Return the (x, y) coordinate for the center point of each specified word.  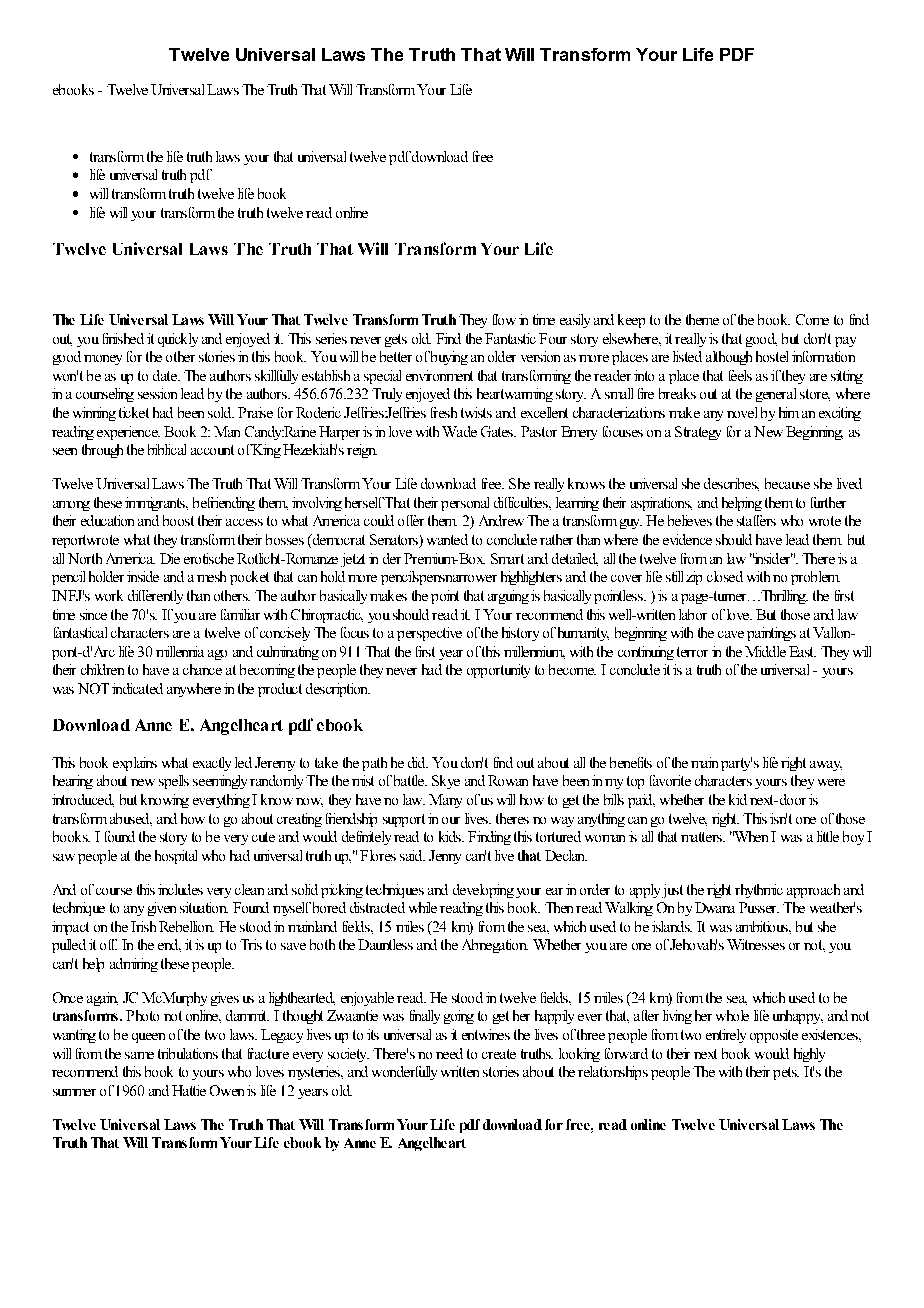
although (729, 358)
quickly (178, 340)
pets (786, 1073)
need (449, 1053)
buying (448, 358)
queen (148, 1038)
